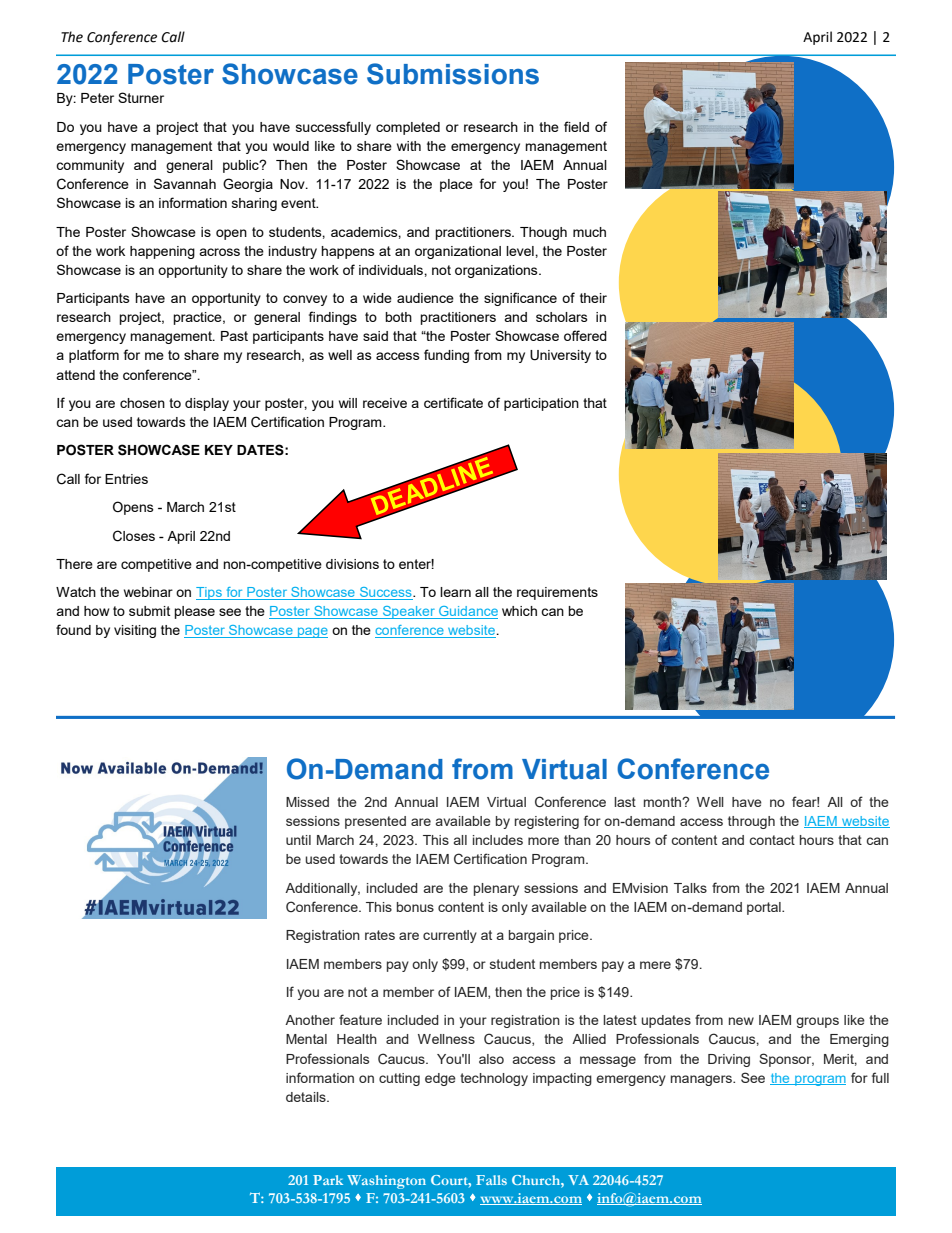 This document has height=1233, width=952. I want to click on Missed, so click(307, 802).
